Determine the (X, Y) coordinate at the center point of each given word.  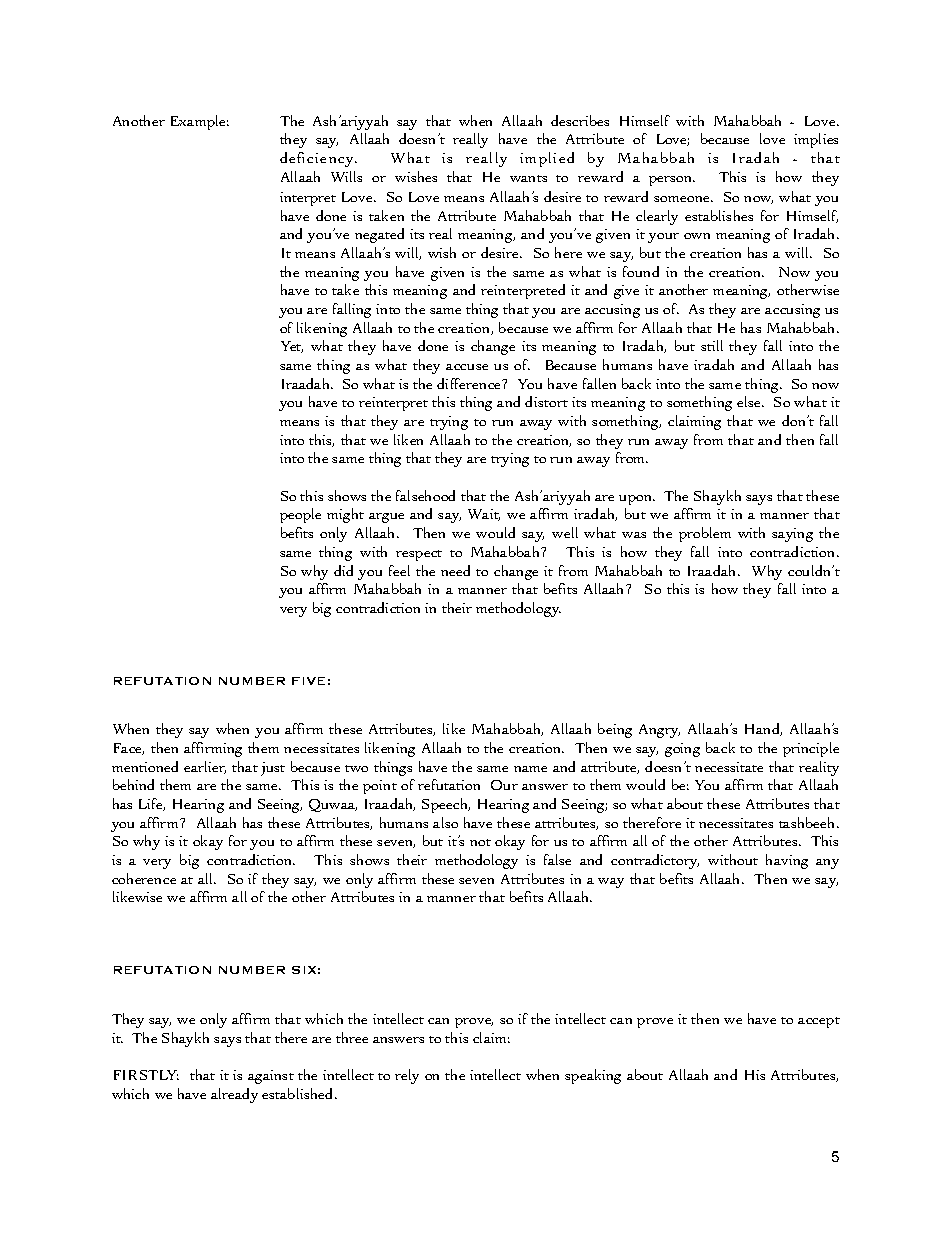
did (343, 570)
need (455, 570)
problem (705, 534)
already (234, 1095)
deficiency (318, 159)
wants (528, 178)
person (672, 181)
